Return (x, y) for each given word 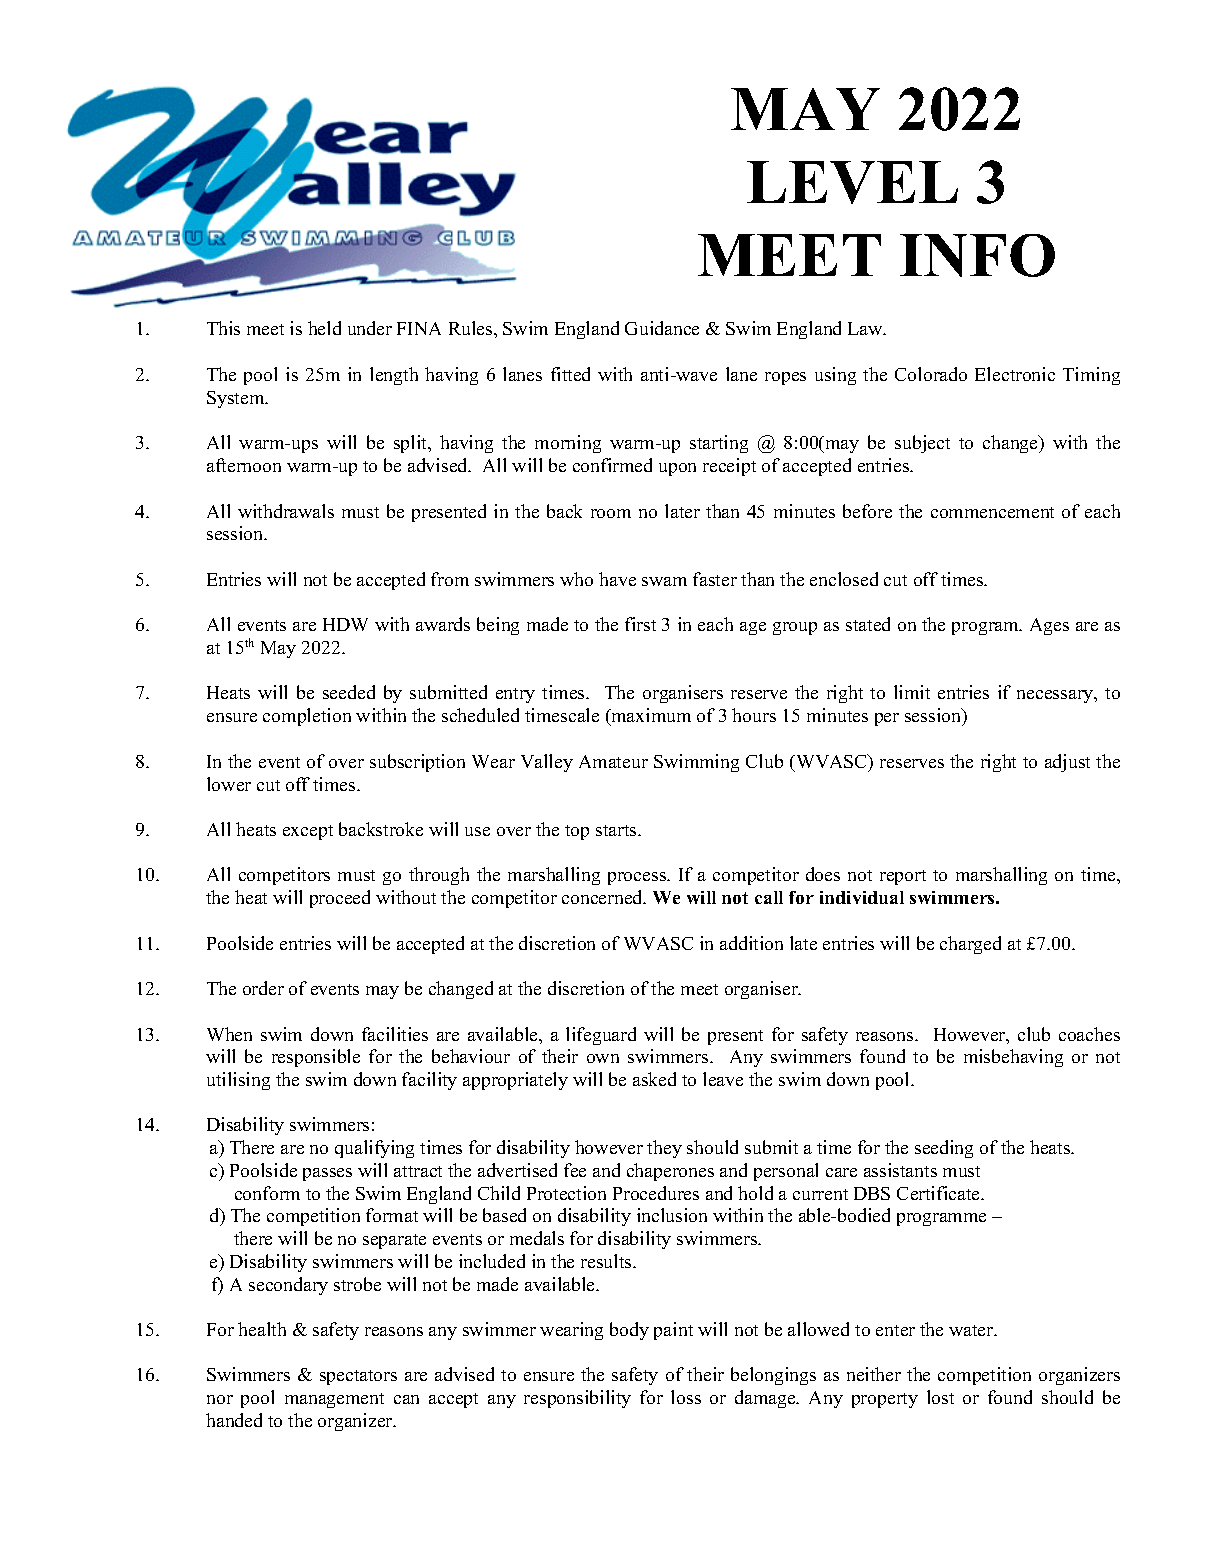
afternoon (244, 465)
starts (617, 830)
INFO (977, 255)
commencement (992, 512)
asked (654, 1079)
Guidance (662, 328)
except (308, 832)
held (324, 328)
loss (686, 1397)
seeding (944, 1149)
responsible (316, 1058)
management (334, 1400)
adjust (1067, 763)
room (611, 513)
